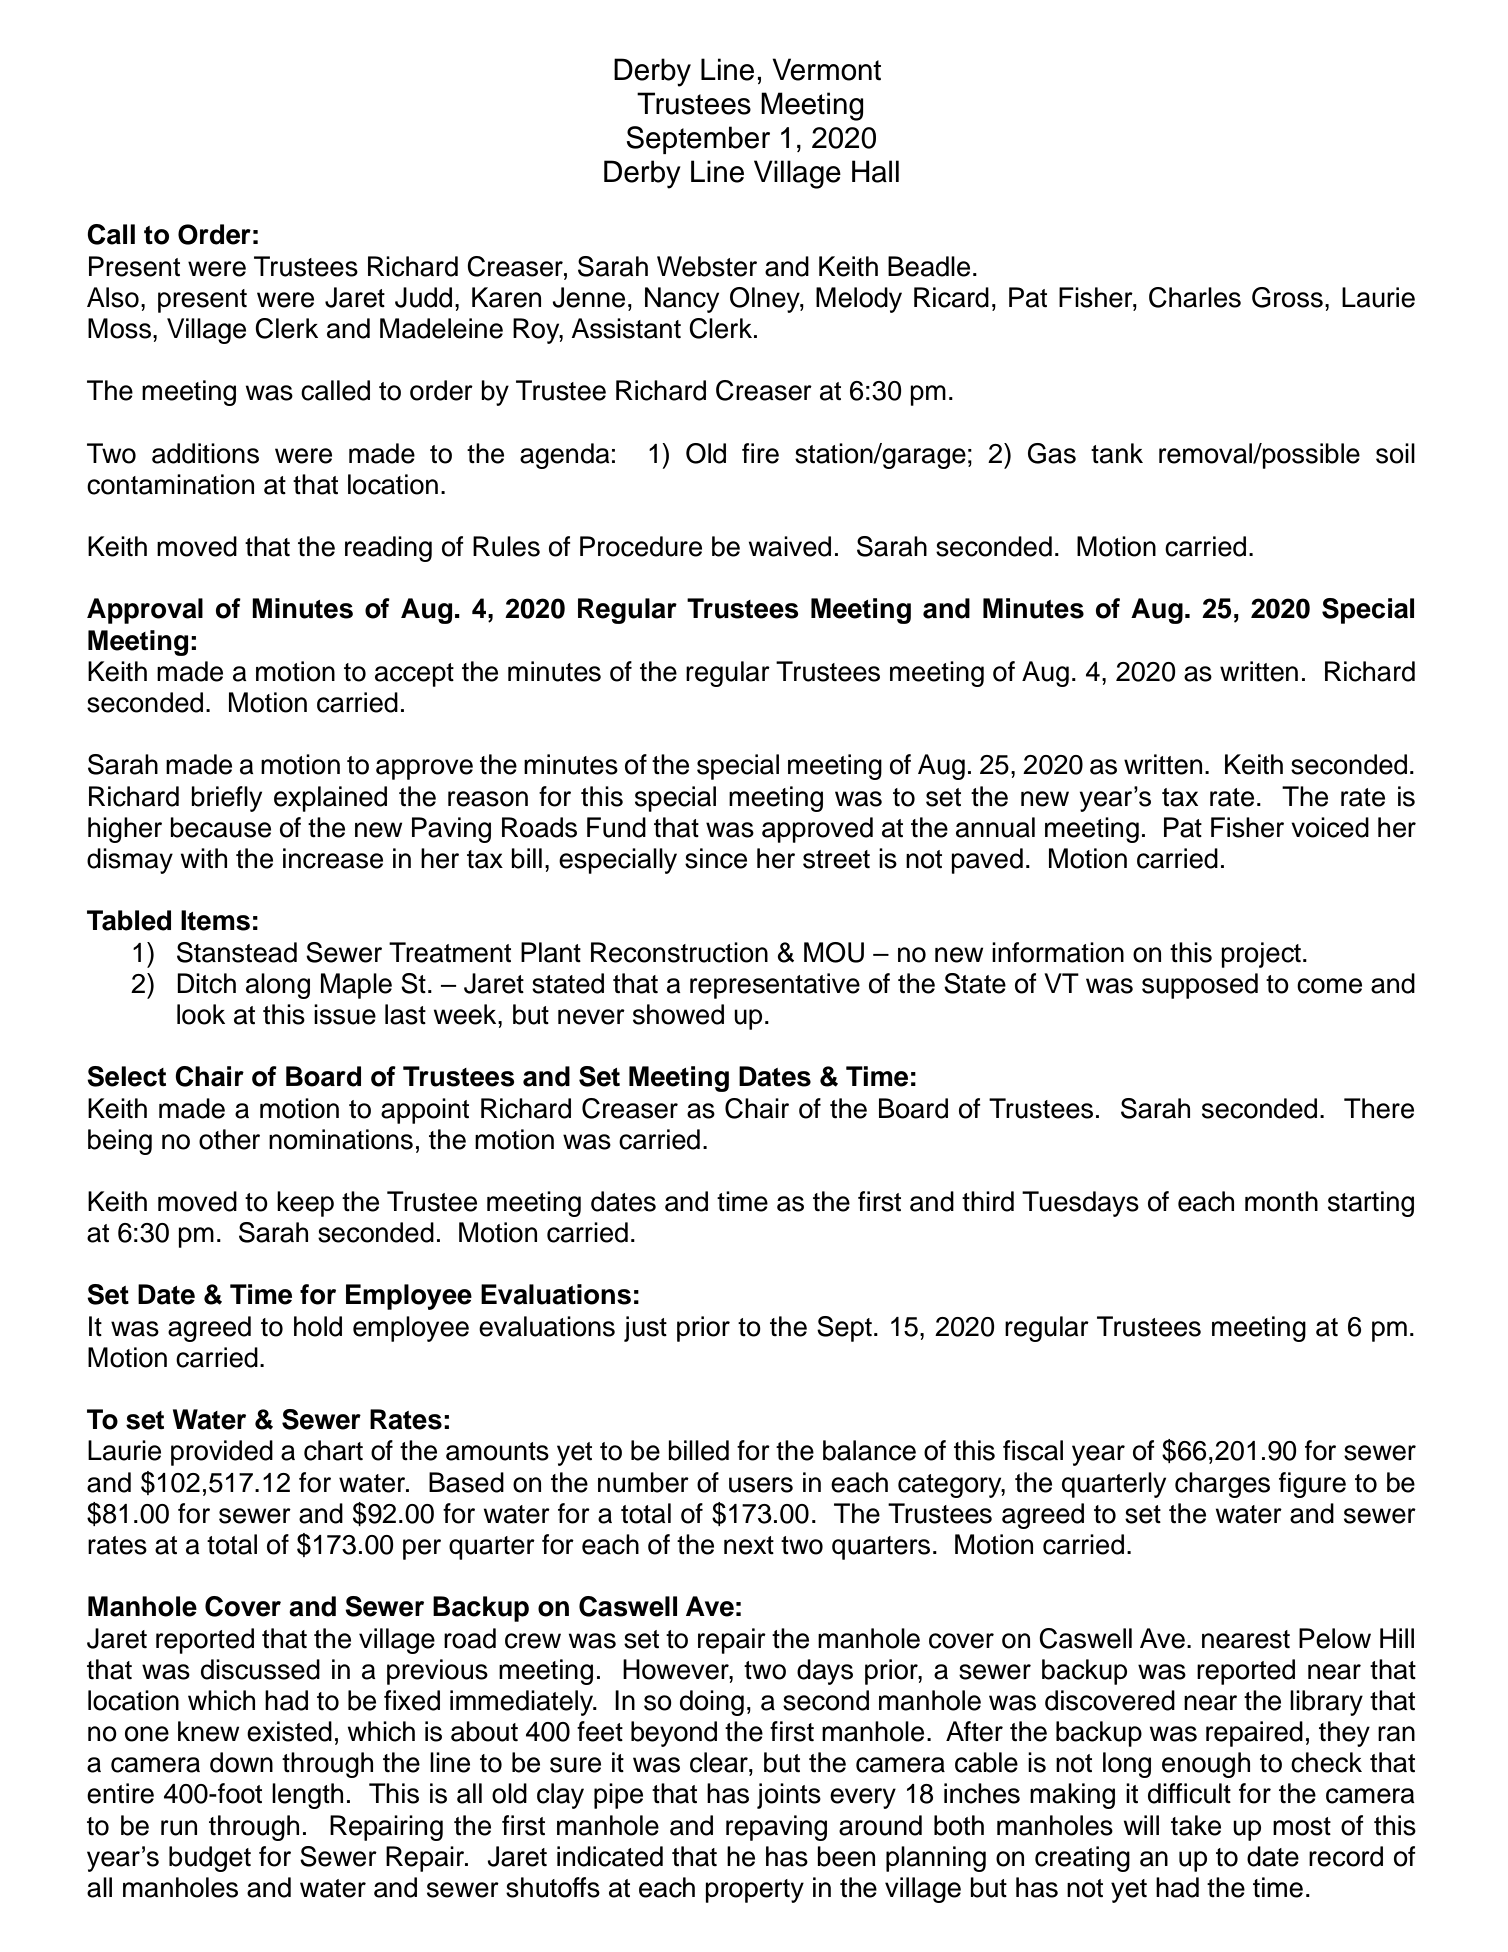  Describe the element at coordinates (210, 1859) in the screenshot. I see `budget` at that location.
